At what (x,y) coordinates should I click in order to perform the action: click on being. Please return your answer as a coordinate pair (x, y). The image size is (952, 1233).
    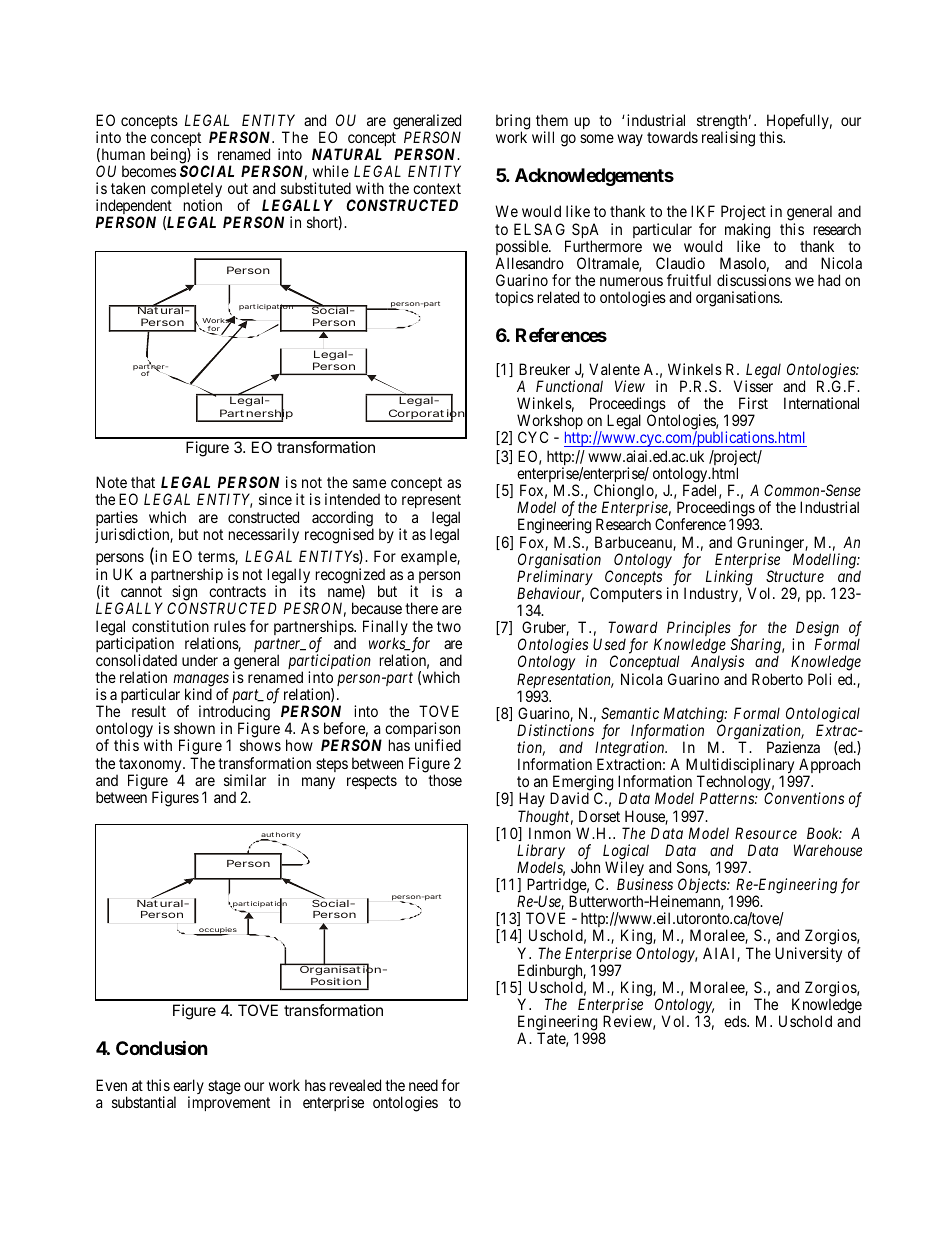
    Looking at the image, I should click on (169, 157).
